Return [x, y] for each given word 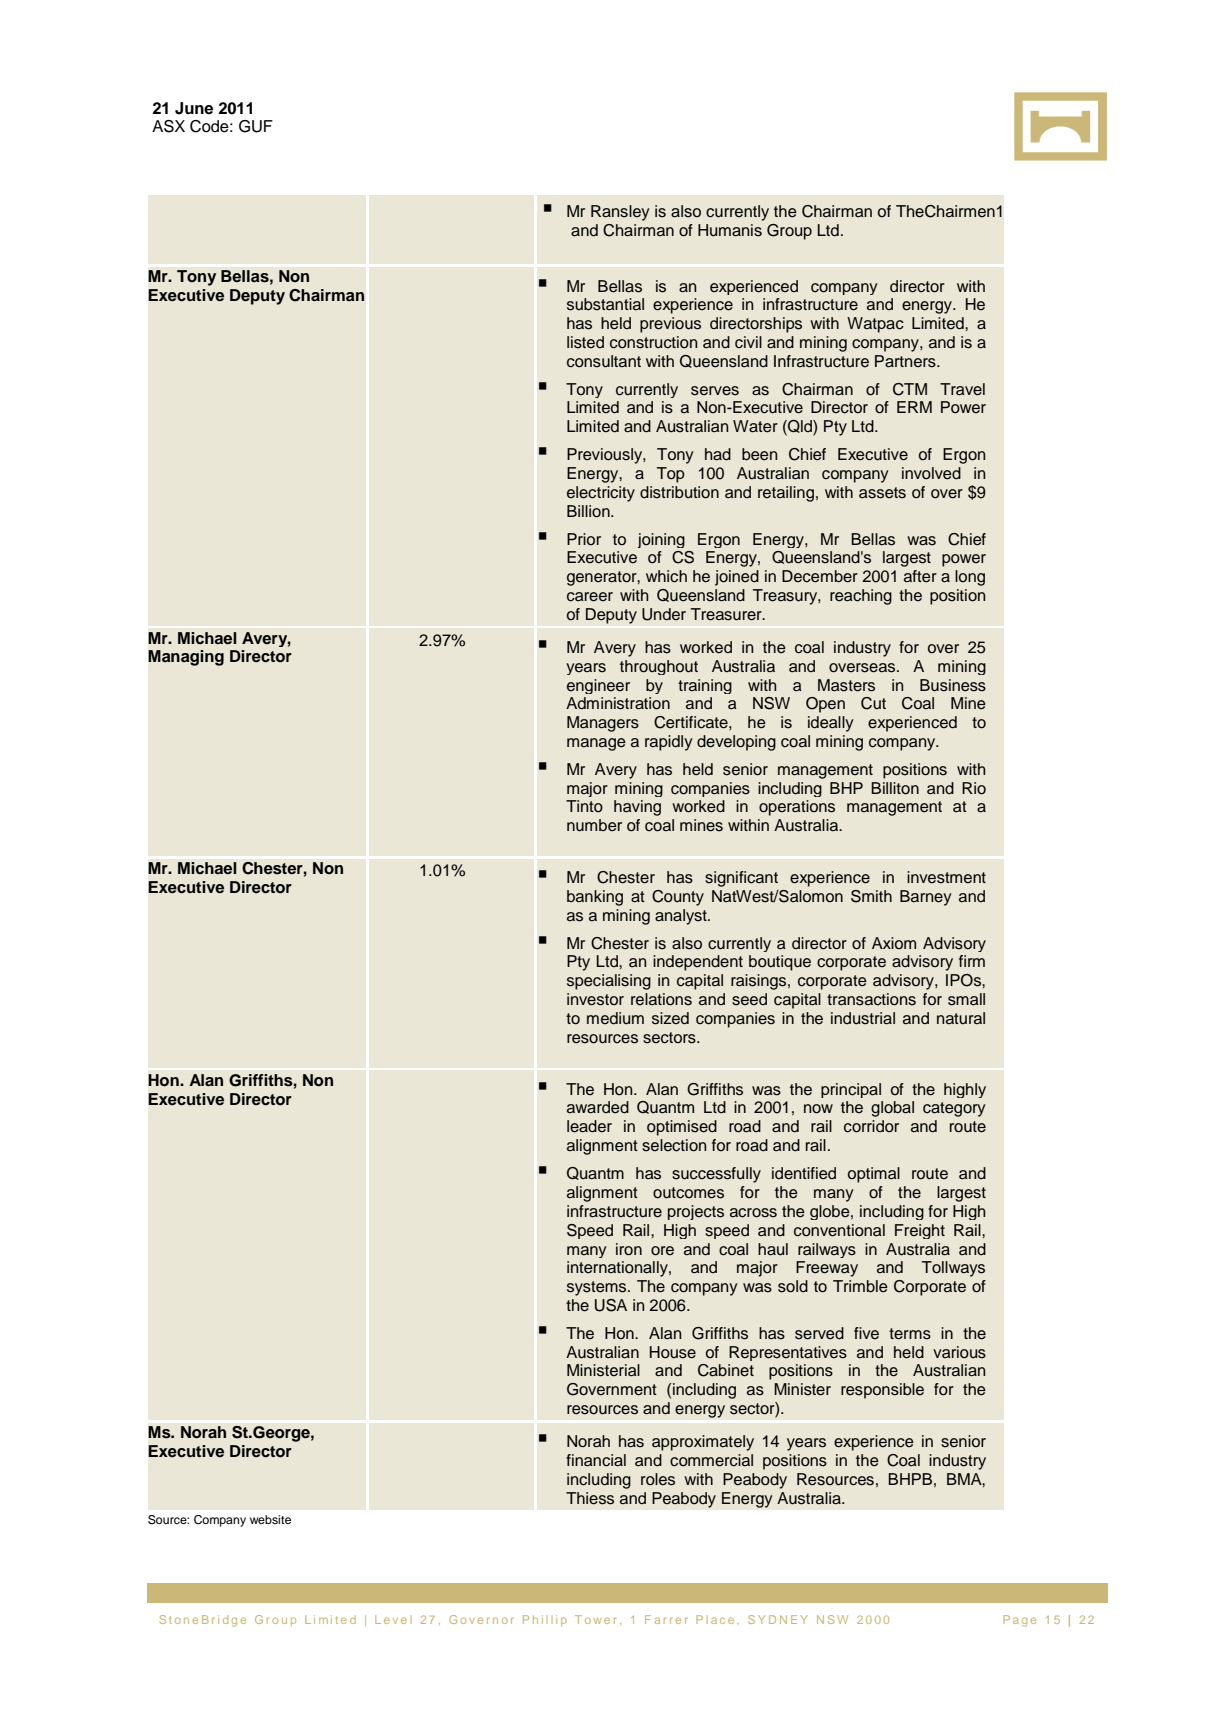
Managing [186, 658]
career [590, 597]
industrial [863, 1018]
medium [615, 1018]
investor [595, 999]
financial [596, 1460]
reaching [861, 597]
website [270, 1519]
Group [789, 232]
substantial [605, 304]
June [194, 108]
